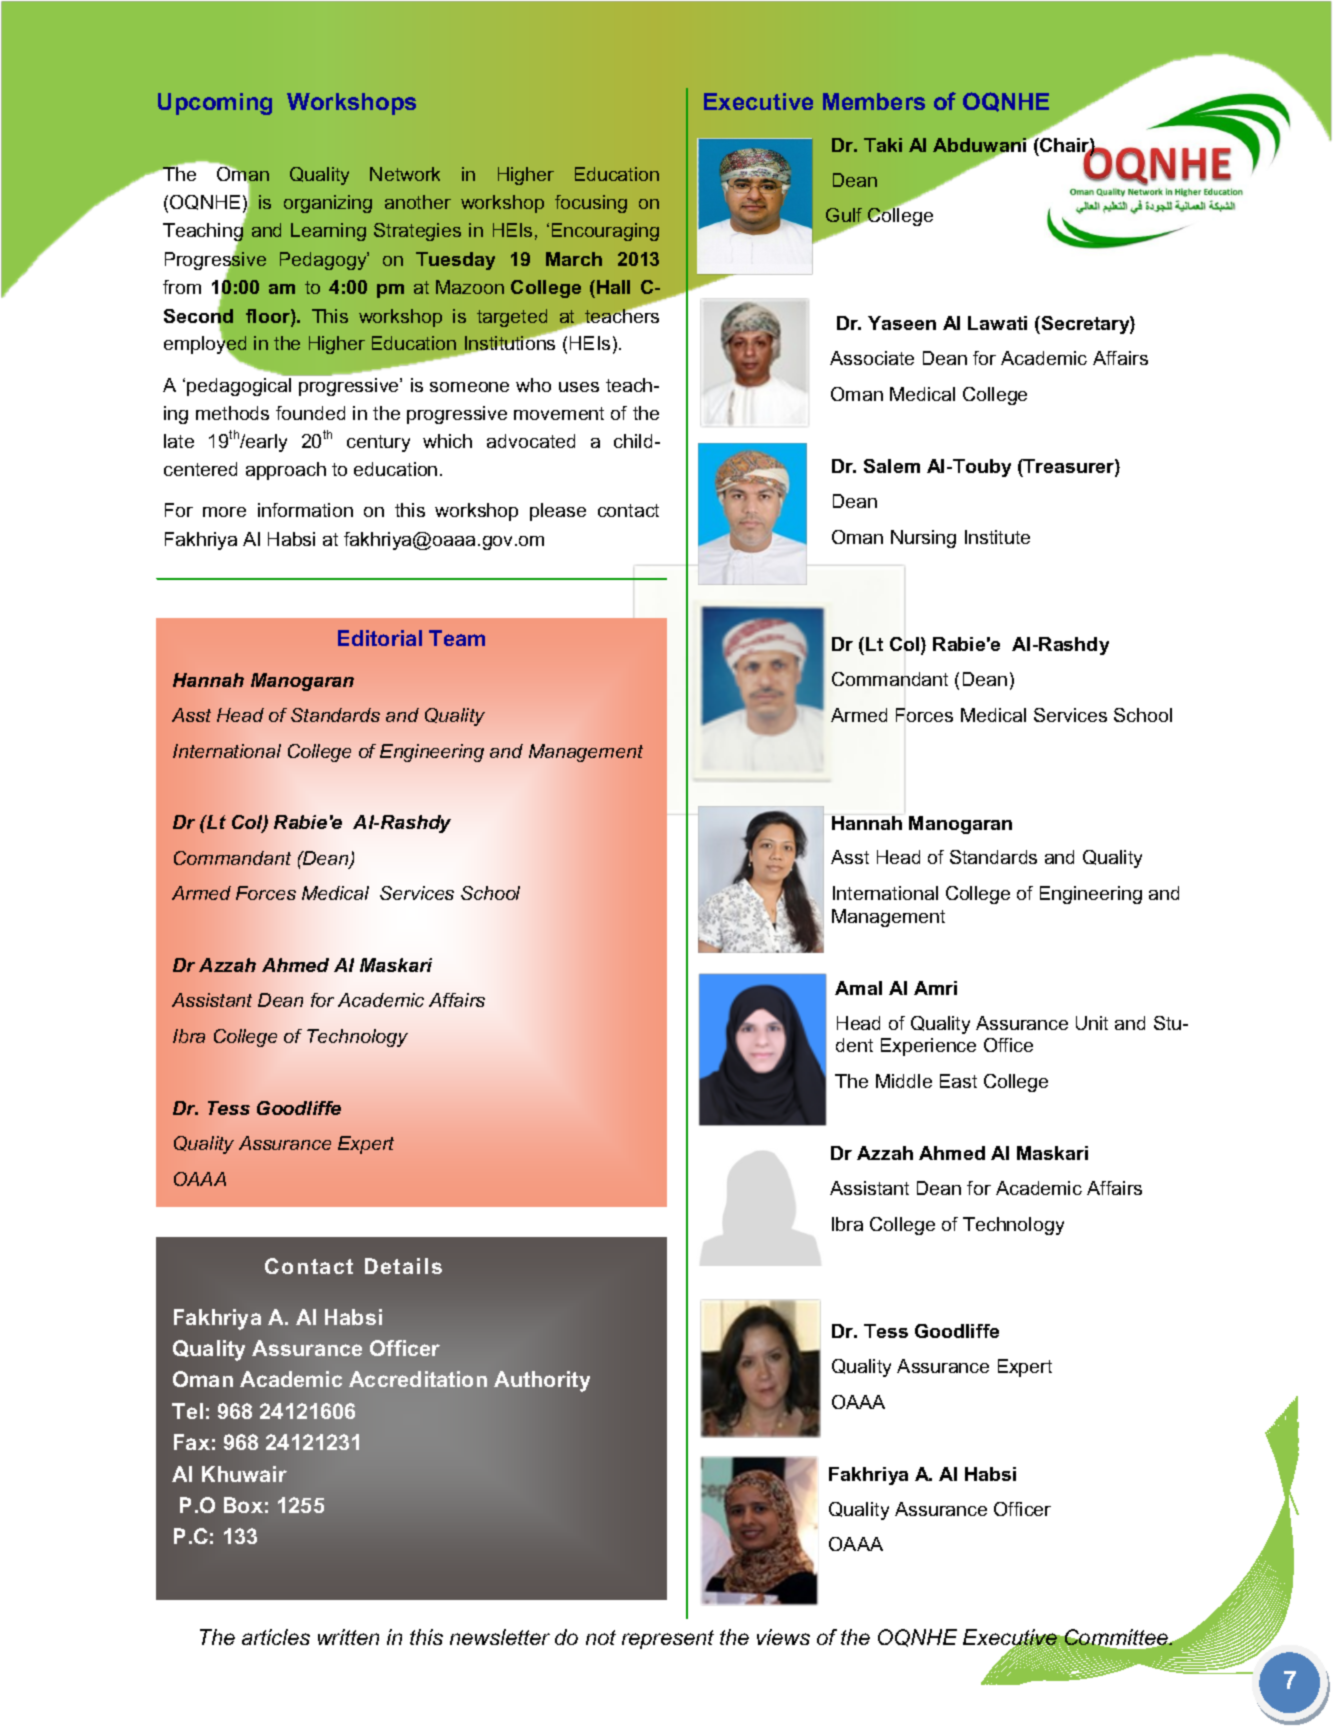  I want to click on articles, so click(276, 1637).
